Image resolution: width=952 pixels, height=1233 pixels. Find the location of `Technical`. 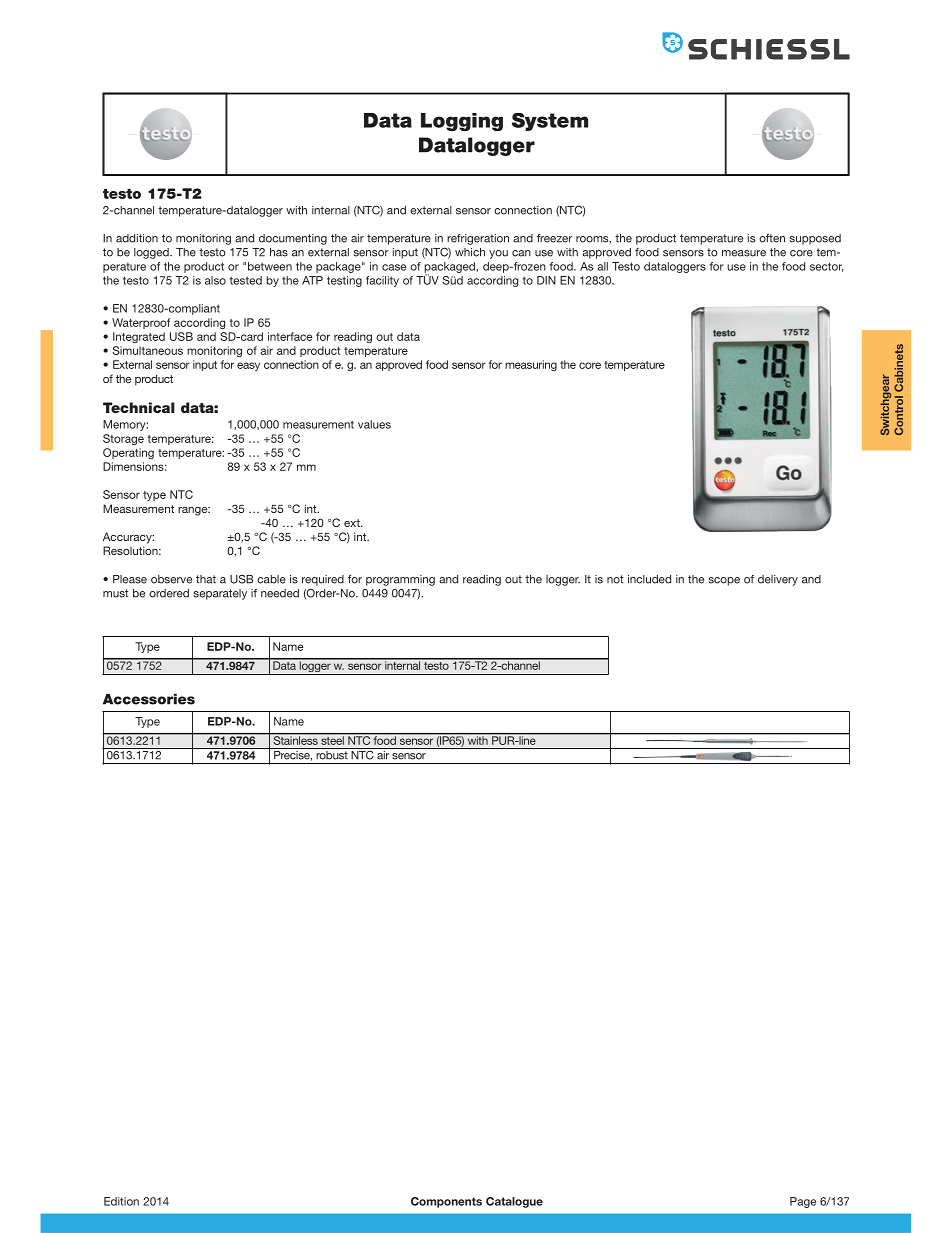

Technical is located at coordinates (139, 407).
